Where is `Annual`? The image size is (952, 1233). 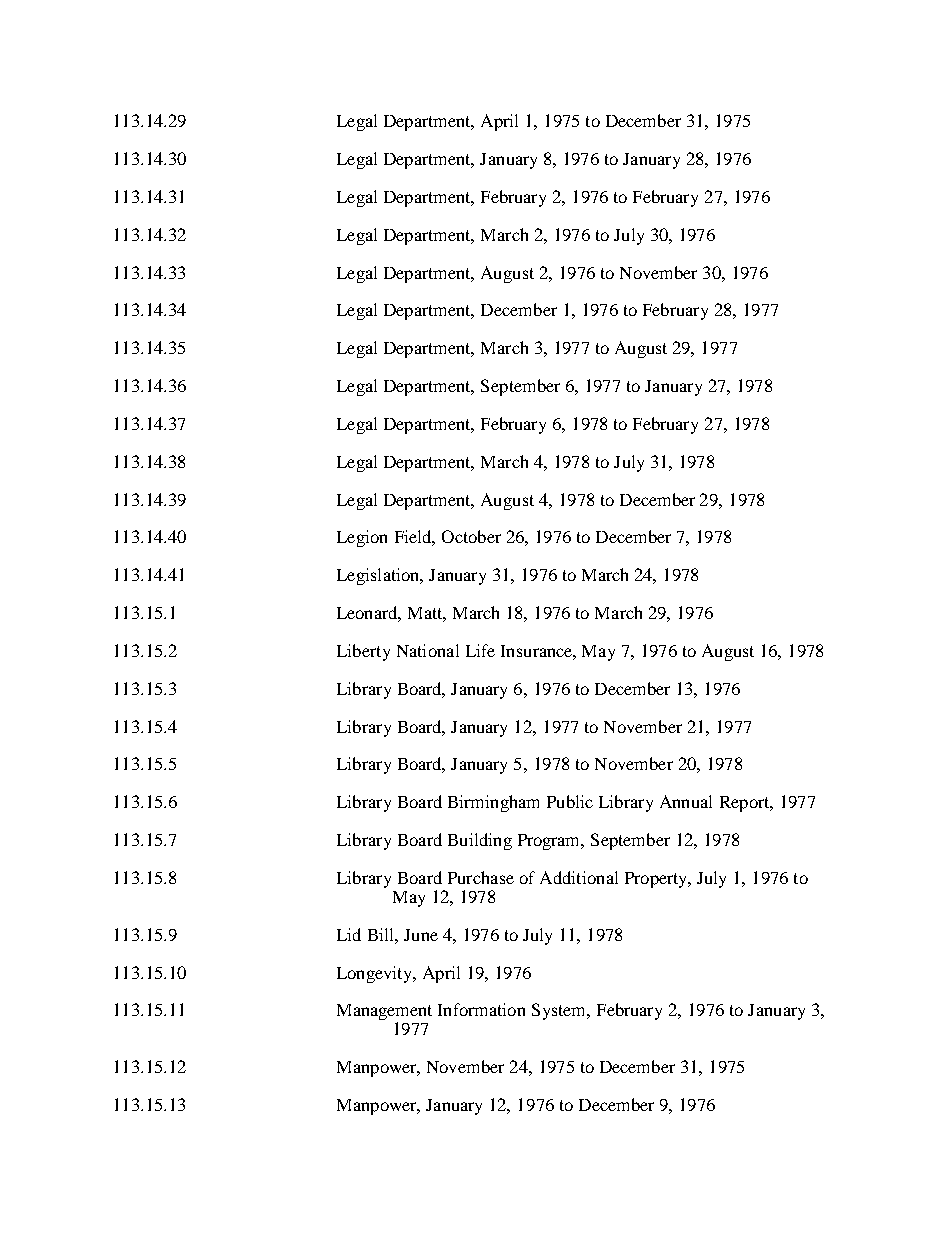
Annual is located at coordinates (686, 801).
